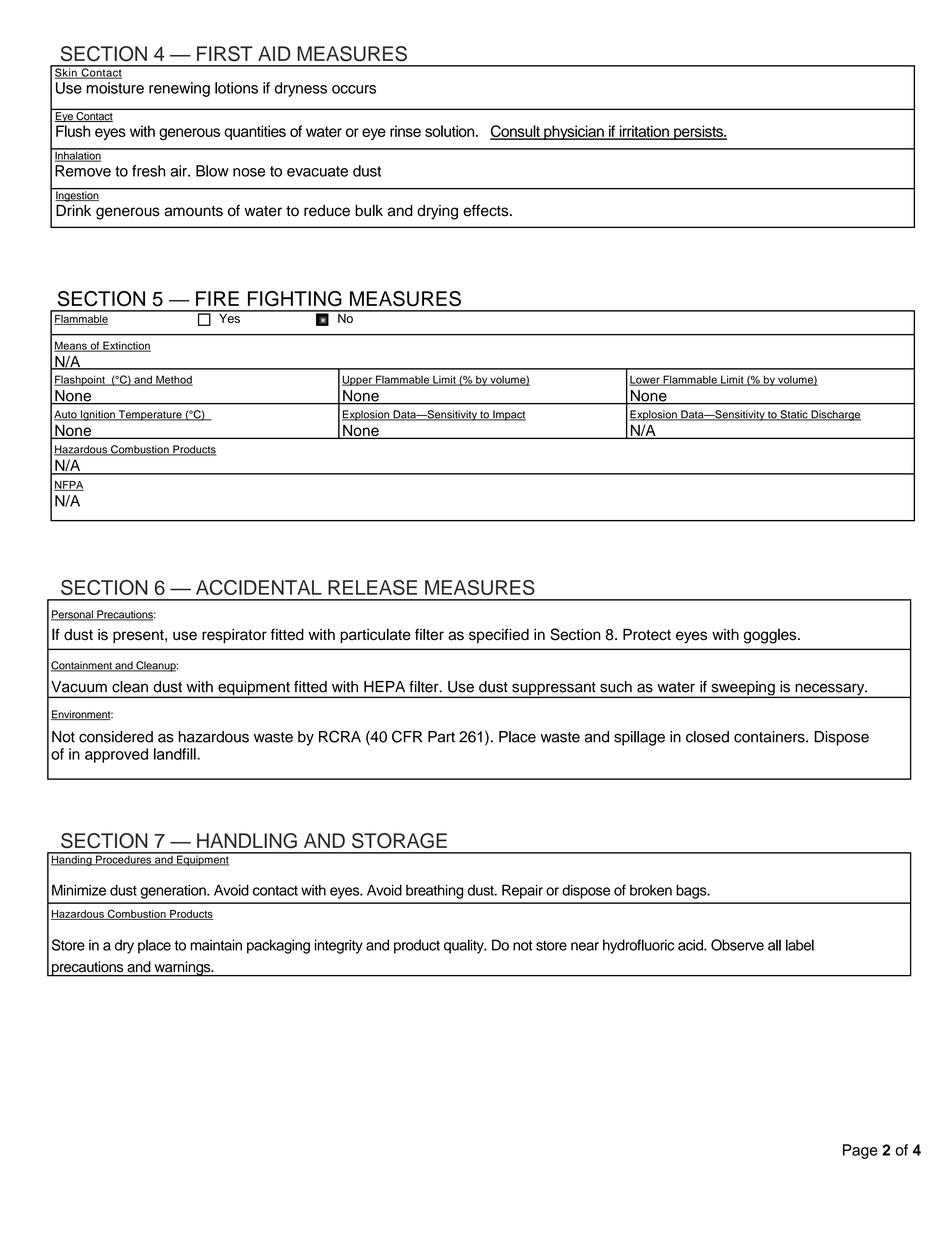 This screenshot has height=1233, width=952. What do you see at coordinates (407, 736) in the screenshot?
I see `CFR` at bounding box center [407, 736].
